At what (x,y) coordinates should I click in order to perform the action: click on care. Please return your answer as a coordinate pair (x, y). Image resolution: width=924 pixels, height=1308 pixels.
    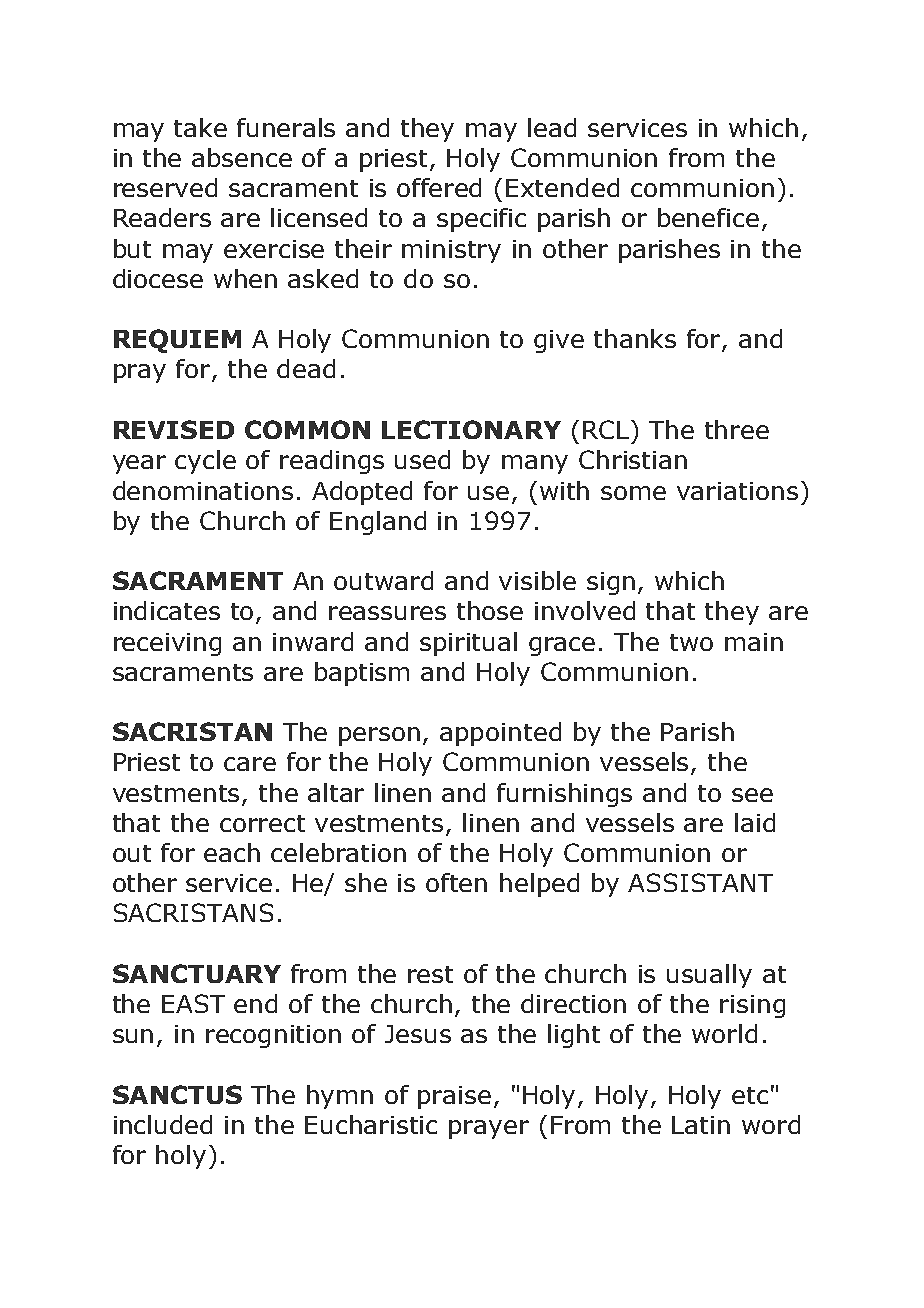
    Looking at the image, I should click on (250, 764).
